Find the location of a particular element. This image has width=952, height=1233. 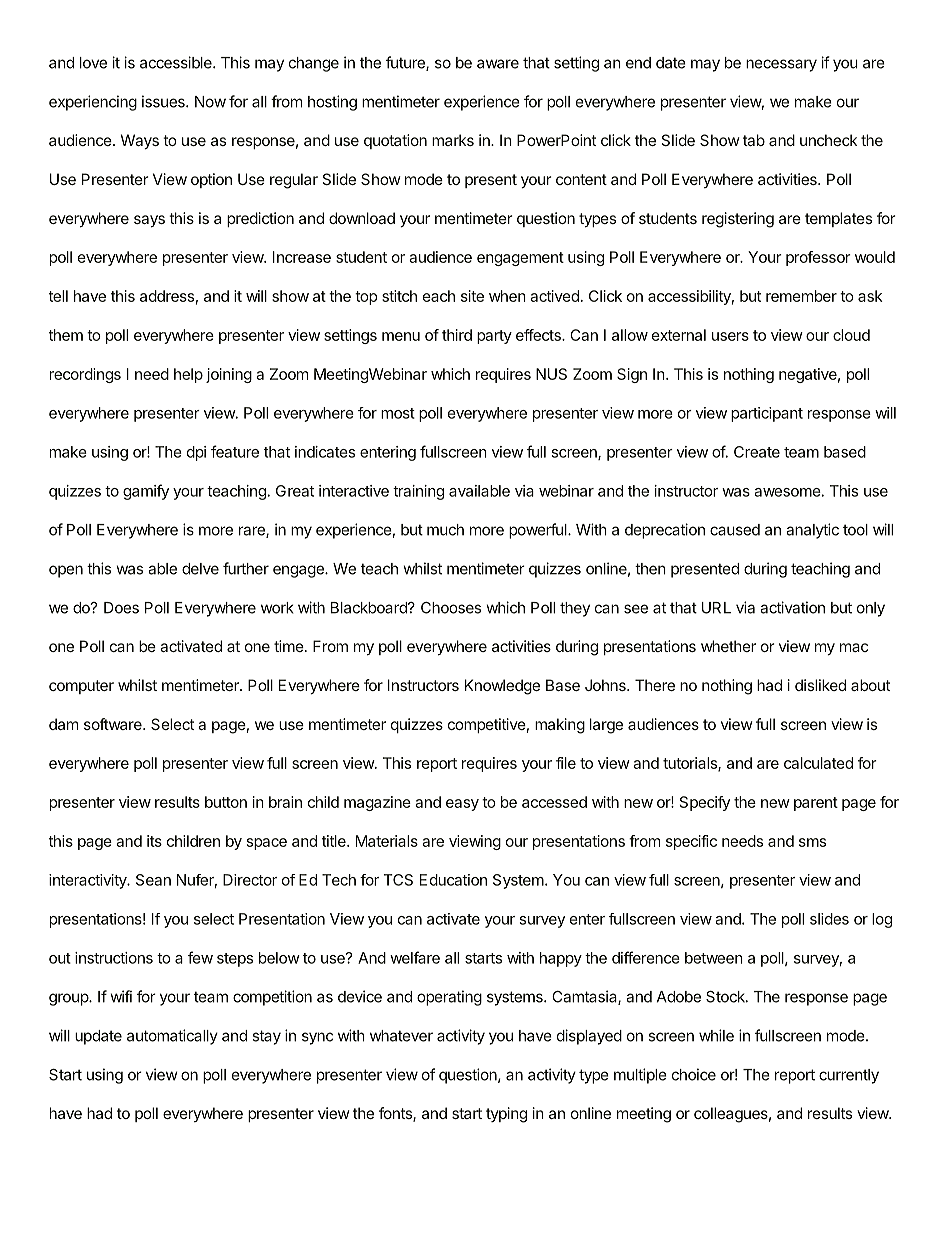

its is located at coordinates (154, 841).
